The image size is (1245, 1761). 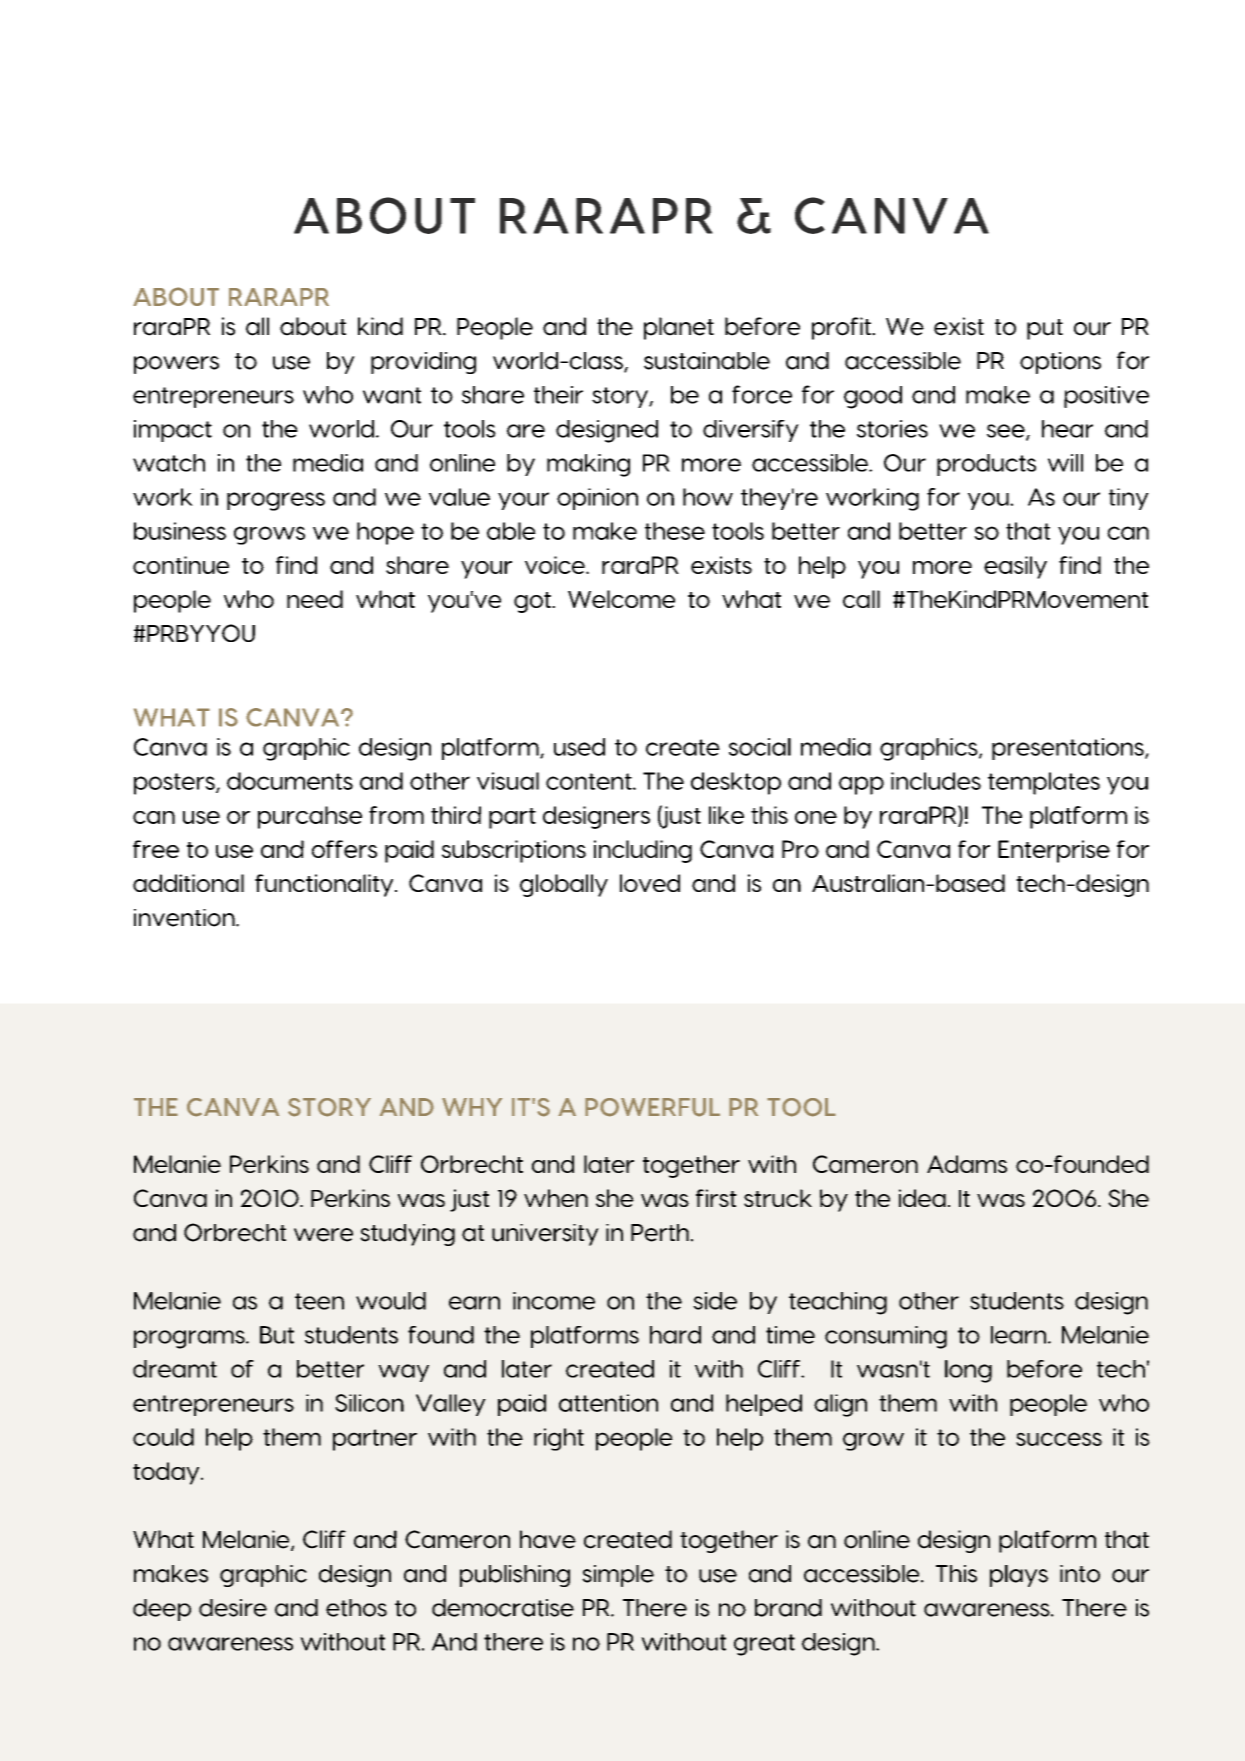 I want to click on But, so click(x=277, y=1335).
